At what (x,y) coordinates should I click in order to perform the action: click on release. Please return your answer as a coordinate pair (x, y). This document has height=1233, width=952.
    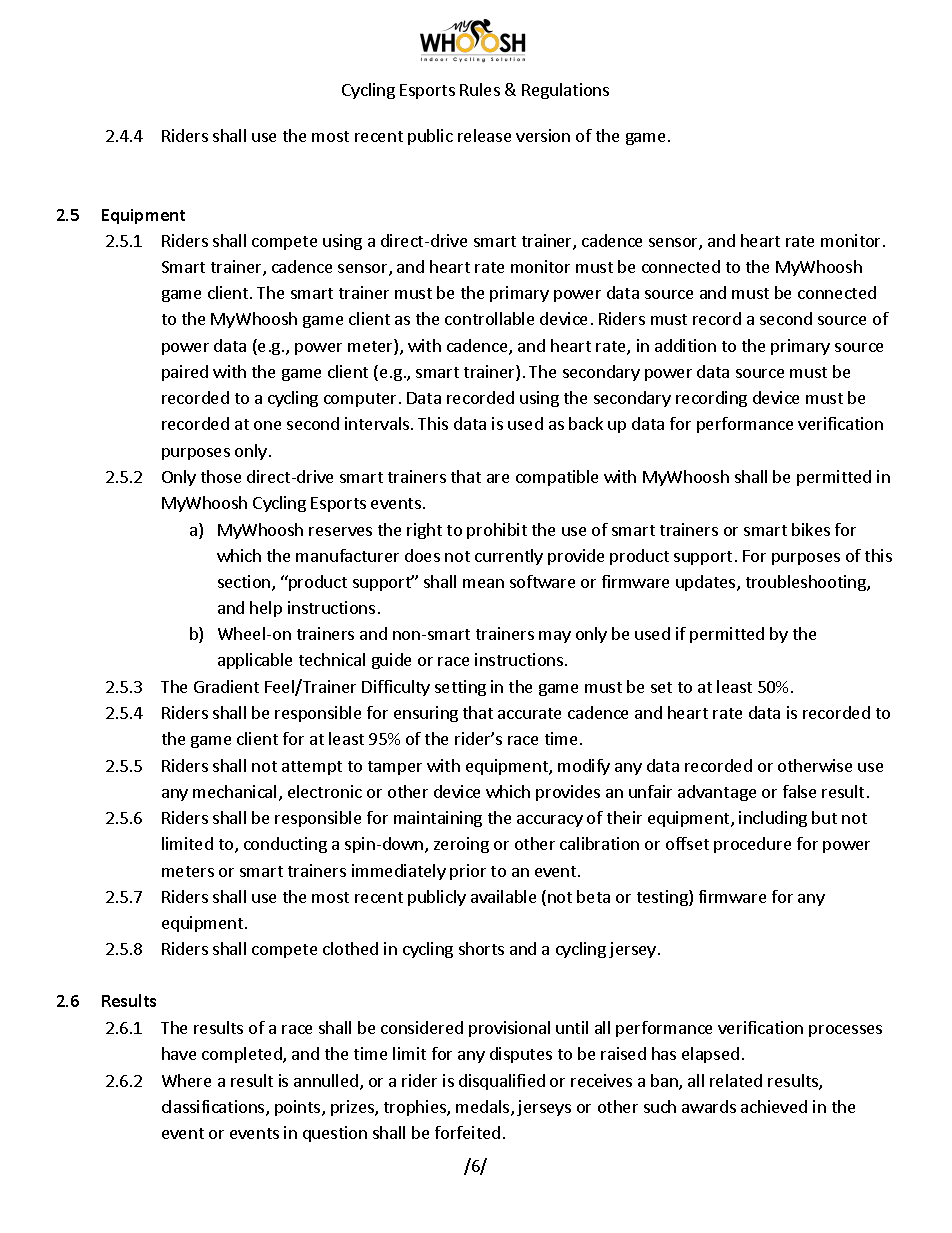
    Looking at the image, I should click on (484, 135).
